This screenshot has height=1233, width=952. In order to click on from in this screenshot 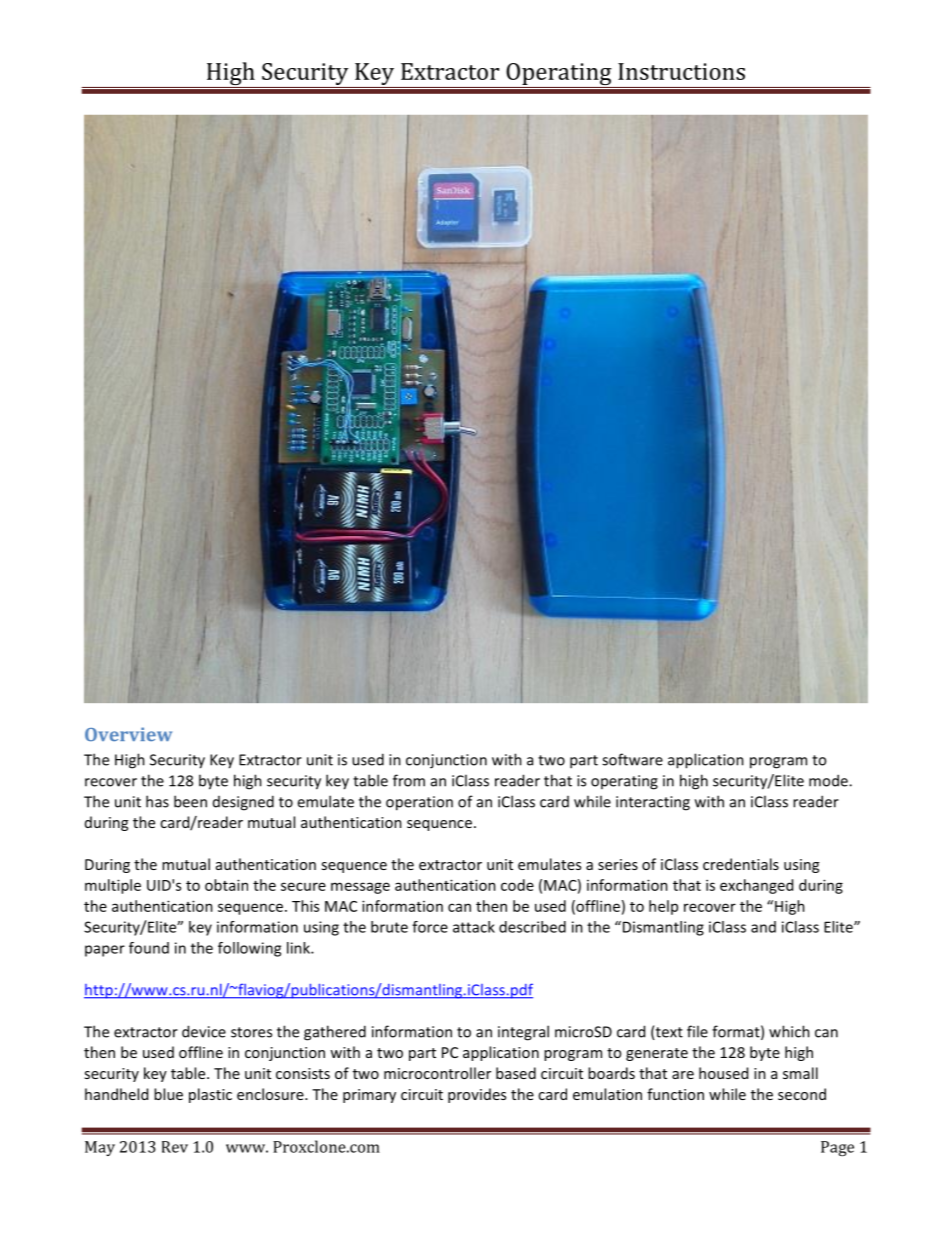, I will do `click(409, 780)`.
